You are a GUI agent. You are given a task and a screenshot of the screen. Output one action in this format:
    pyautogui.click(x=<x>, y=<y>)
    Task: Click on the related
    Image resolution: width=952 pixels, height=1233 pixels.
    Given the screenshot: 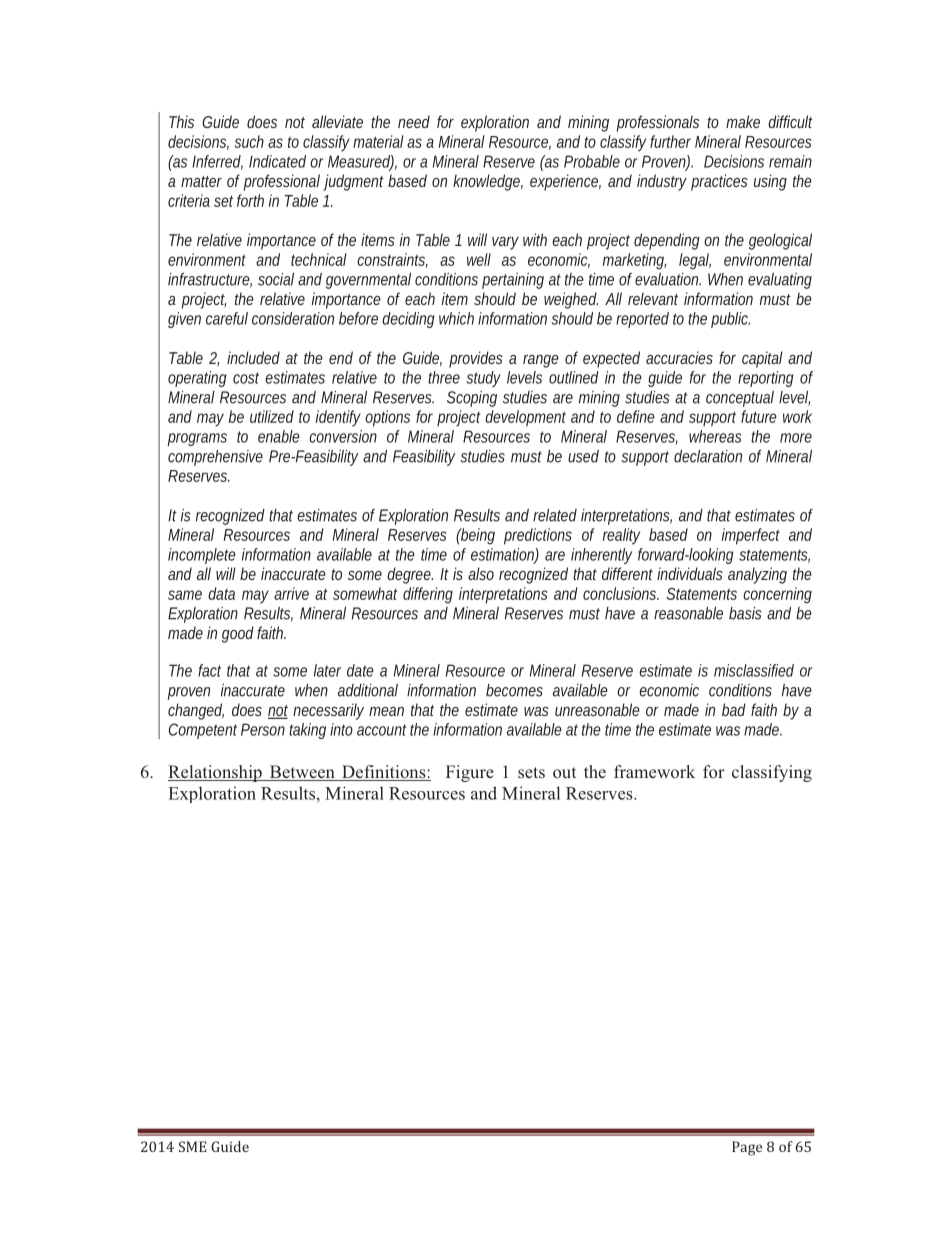 What is the action you would take?
    pyautogui.click(x=555, y=515)
